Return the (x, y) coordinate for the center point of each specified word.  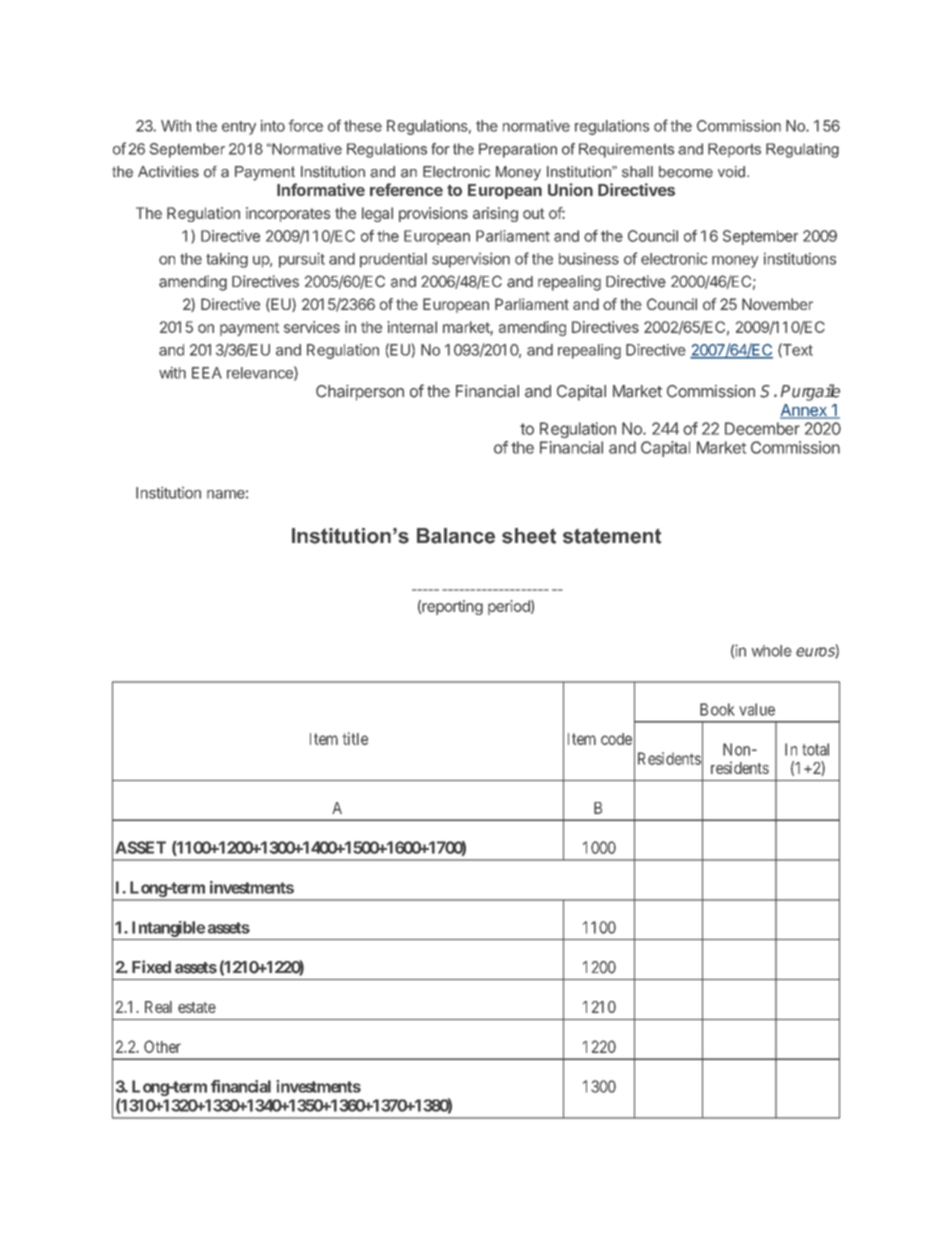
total (815, 749)
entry (239, 128)
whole (772, 651)
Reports (734, 150)
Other (162, 1046)
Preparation (518, 150)
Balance (456, 536)
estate (197, 1007)
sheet (529, 536)
